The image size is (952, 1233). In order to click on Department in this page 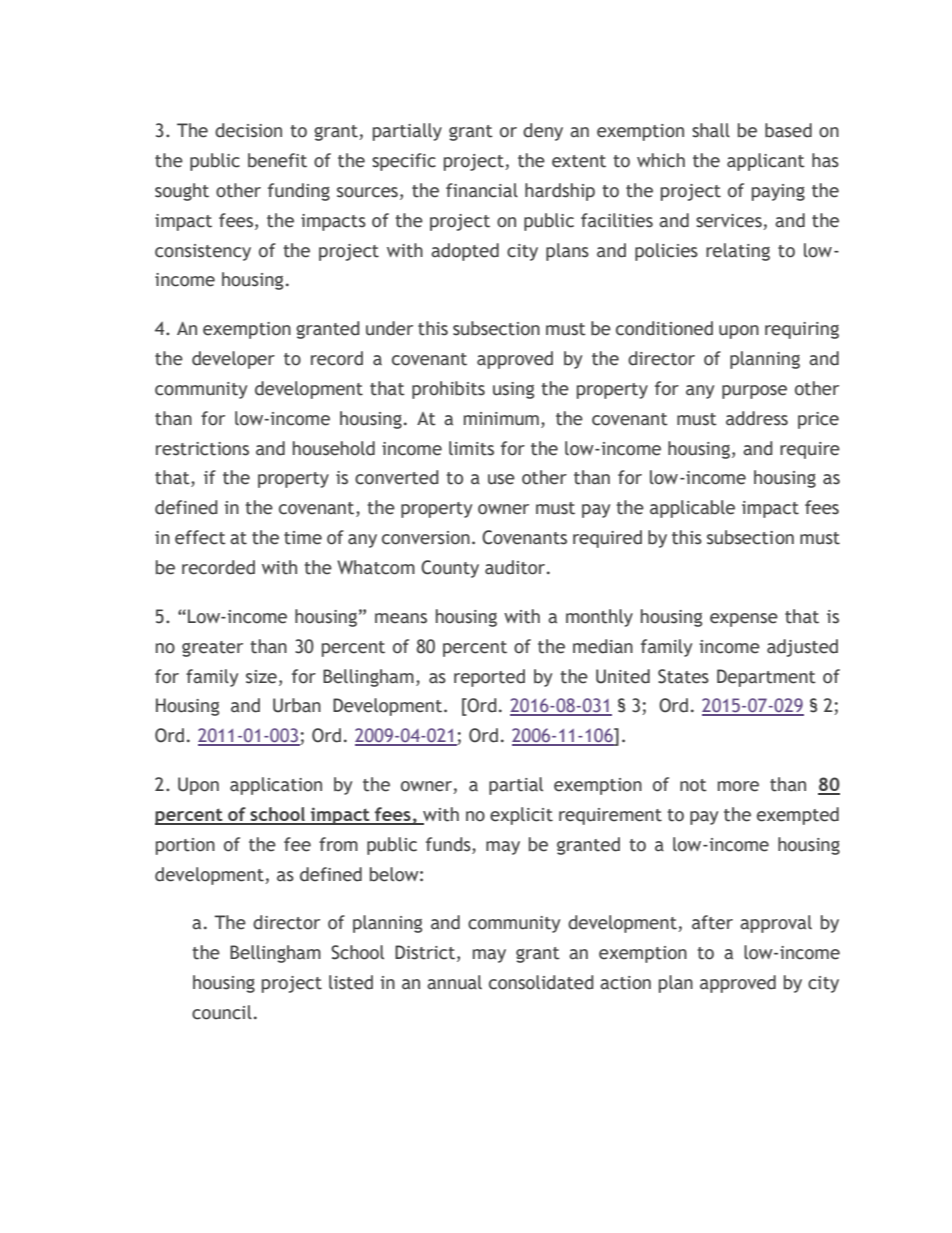, I will do `click(766, 678)`.
